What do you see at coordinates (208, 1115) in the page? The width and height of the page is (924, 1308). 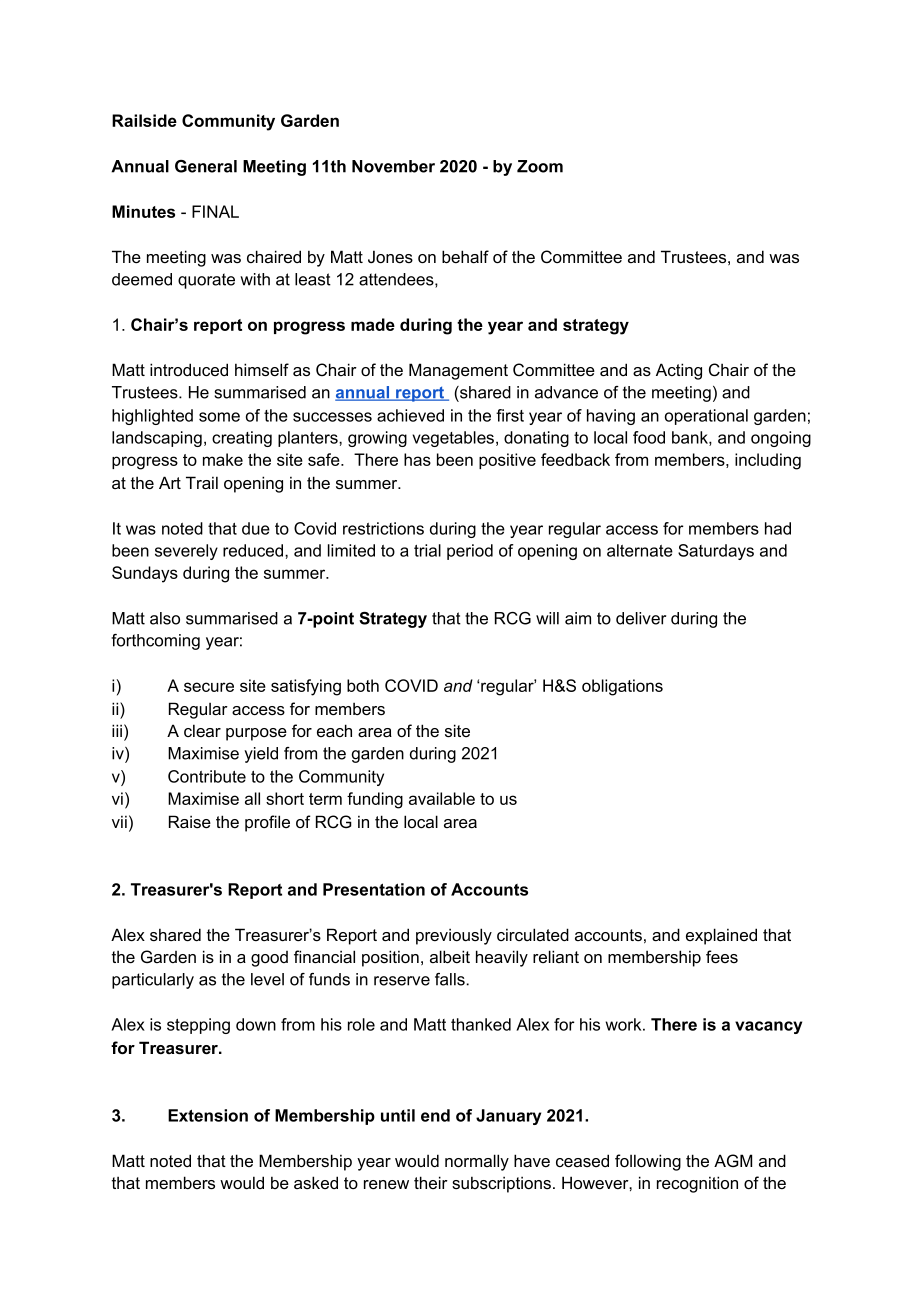 I see `Extension` at bounding box center [208, 1115].
